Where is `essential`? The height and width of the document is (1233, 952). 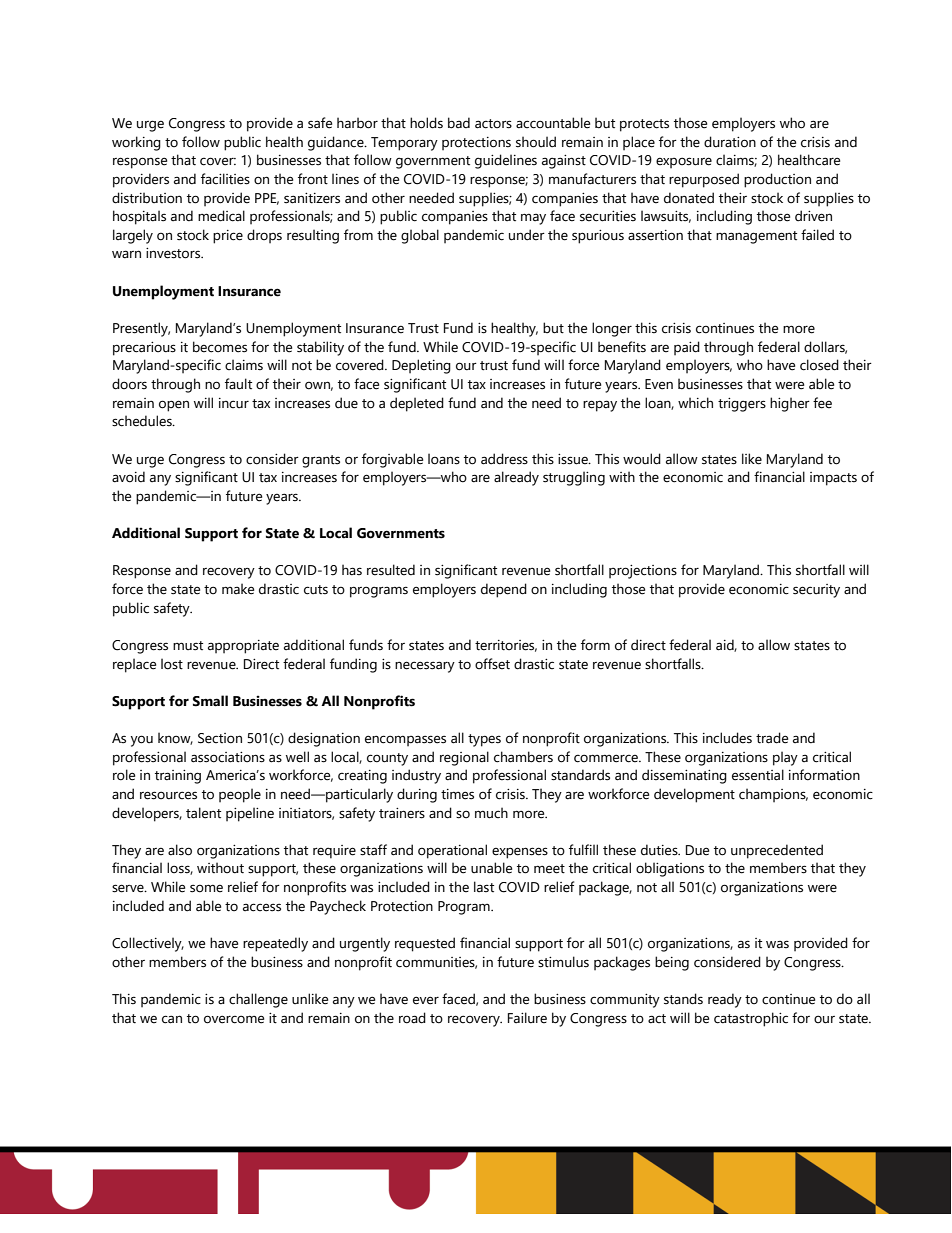
essential is located at coordinates (758, 775).
